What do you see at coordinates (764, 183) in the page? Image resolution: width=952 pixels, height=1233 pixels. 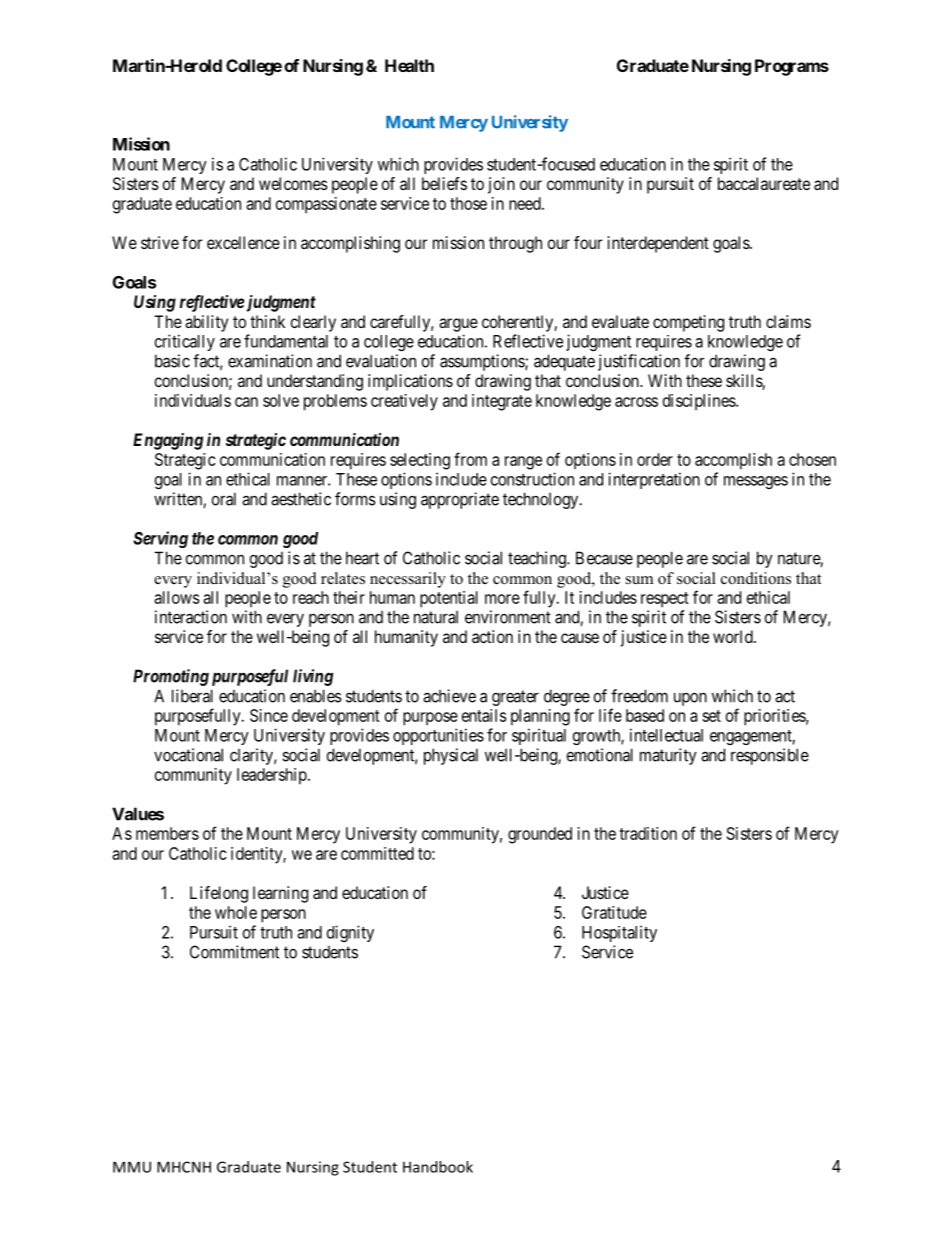 I see `baccalaureate` at bounding box center [764, 183].
